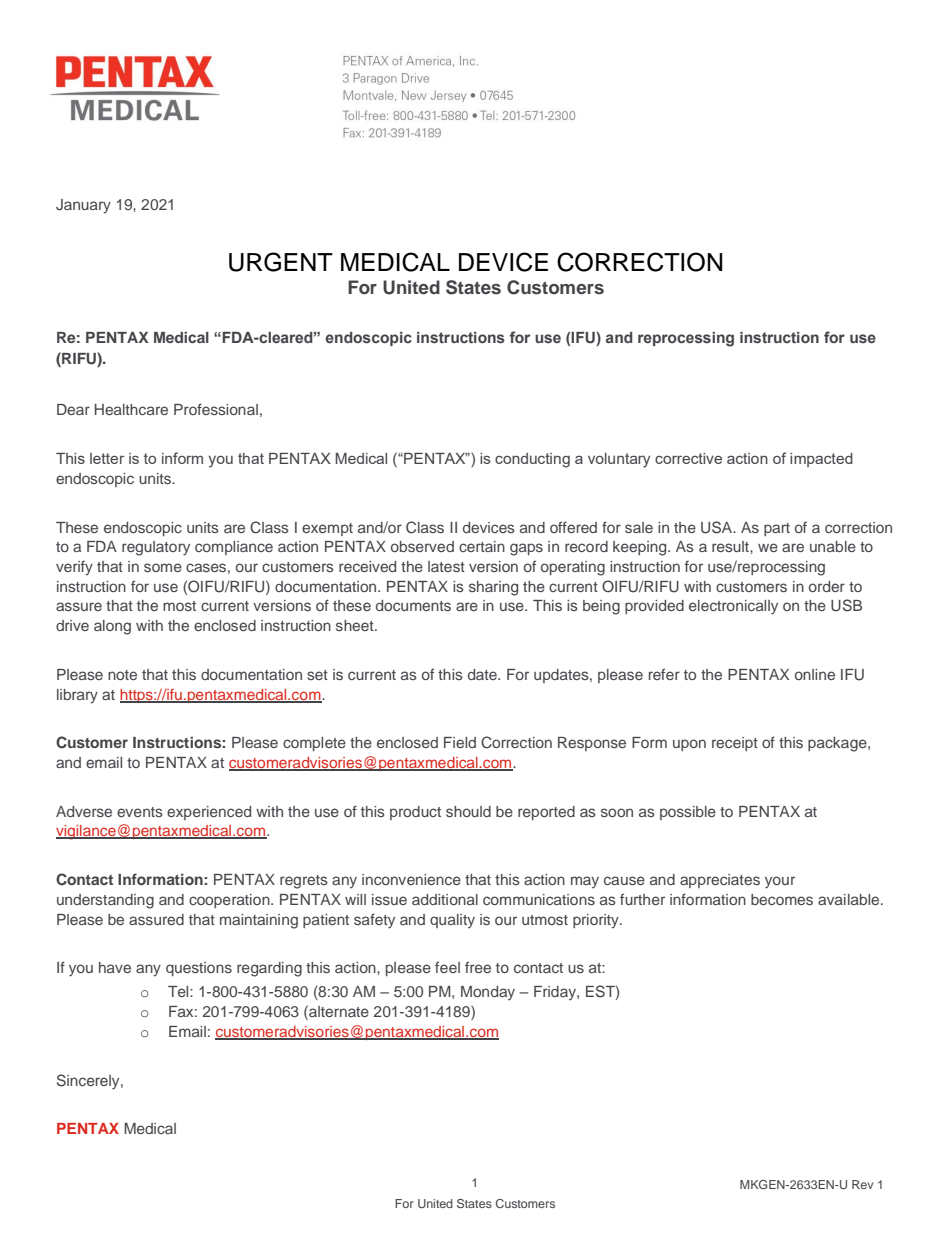 The image size is (952, 1233). Describe the element at coordinates (156, 548) in the image. I see `regulatory` at that location.
